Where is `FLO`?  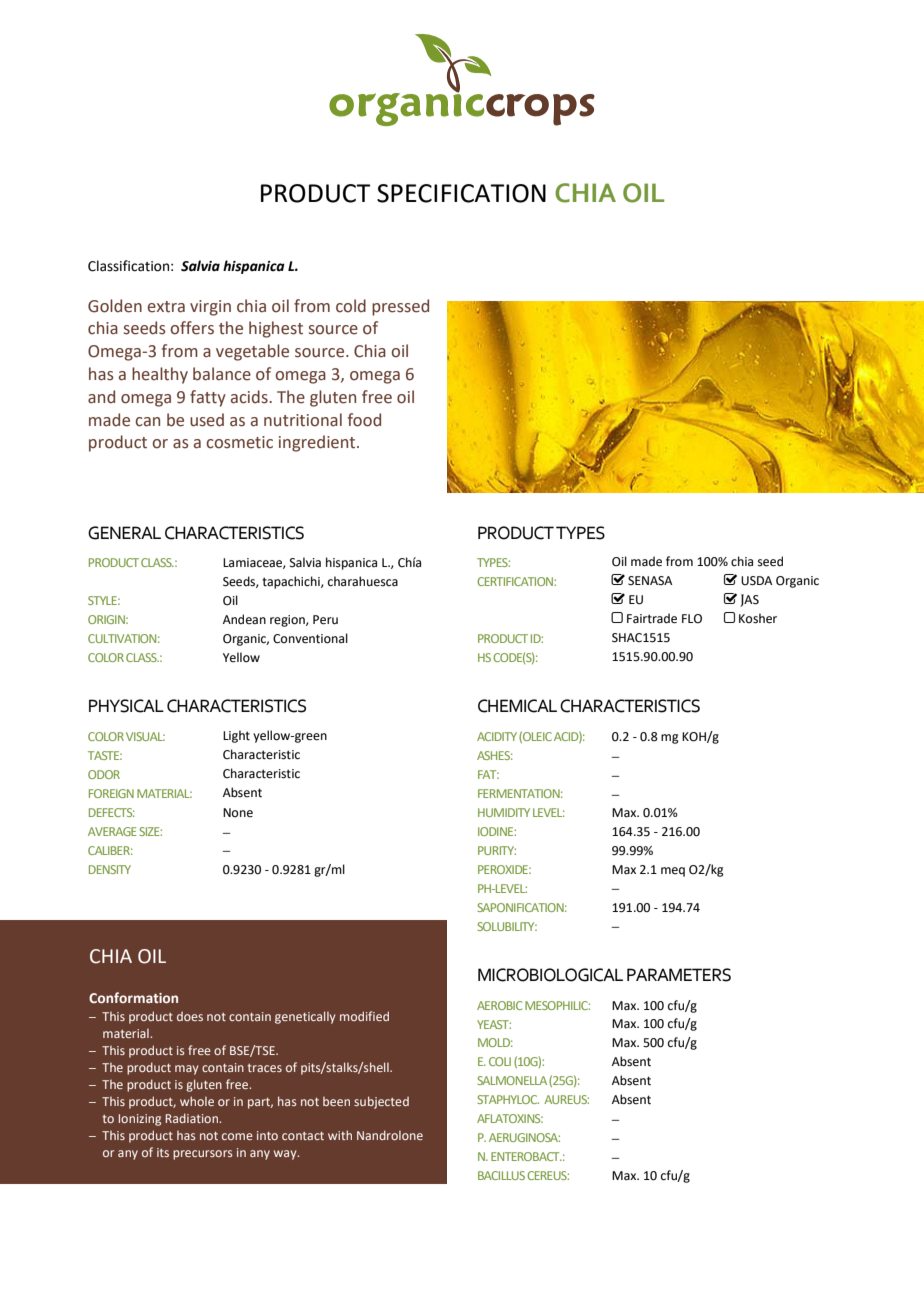 FLO is located at coordinates (692, 619).
